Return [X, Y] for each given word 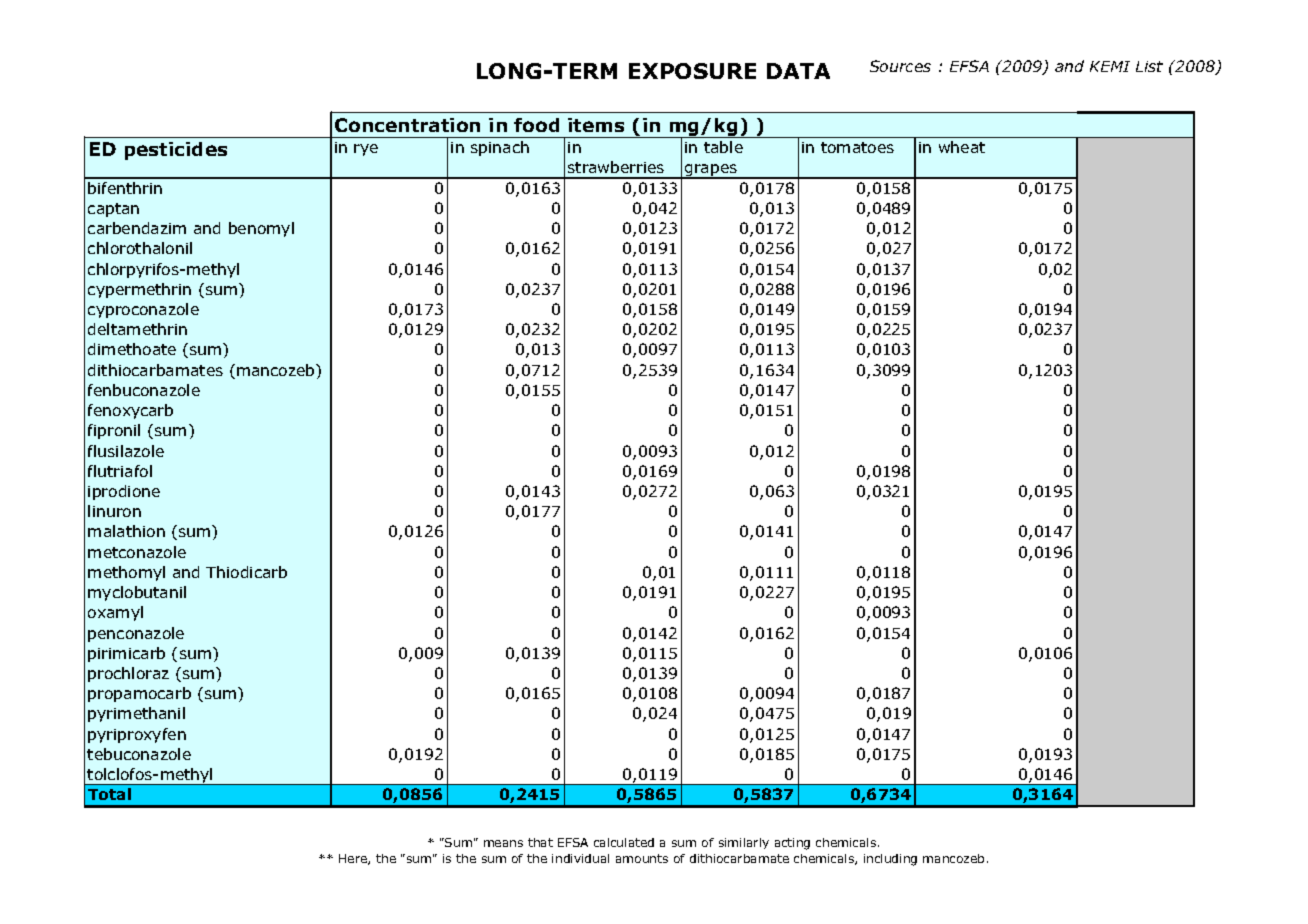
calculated [624, 842]
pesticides [176, 151]
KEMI [1110, 66]
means [503, 843]
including [890, 860]
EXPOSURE [692, 71]
